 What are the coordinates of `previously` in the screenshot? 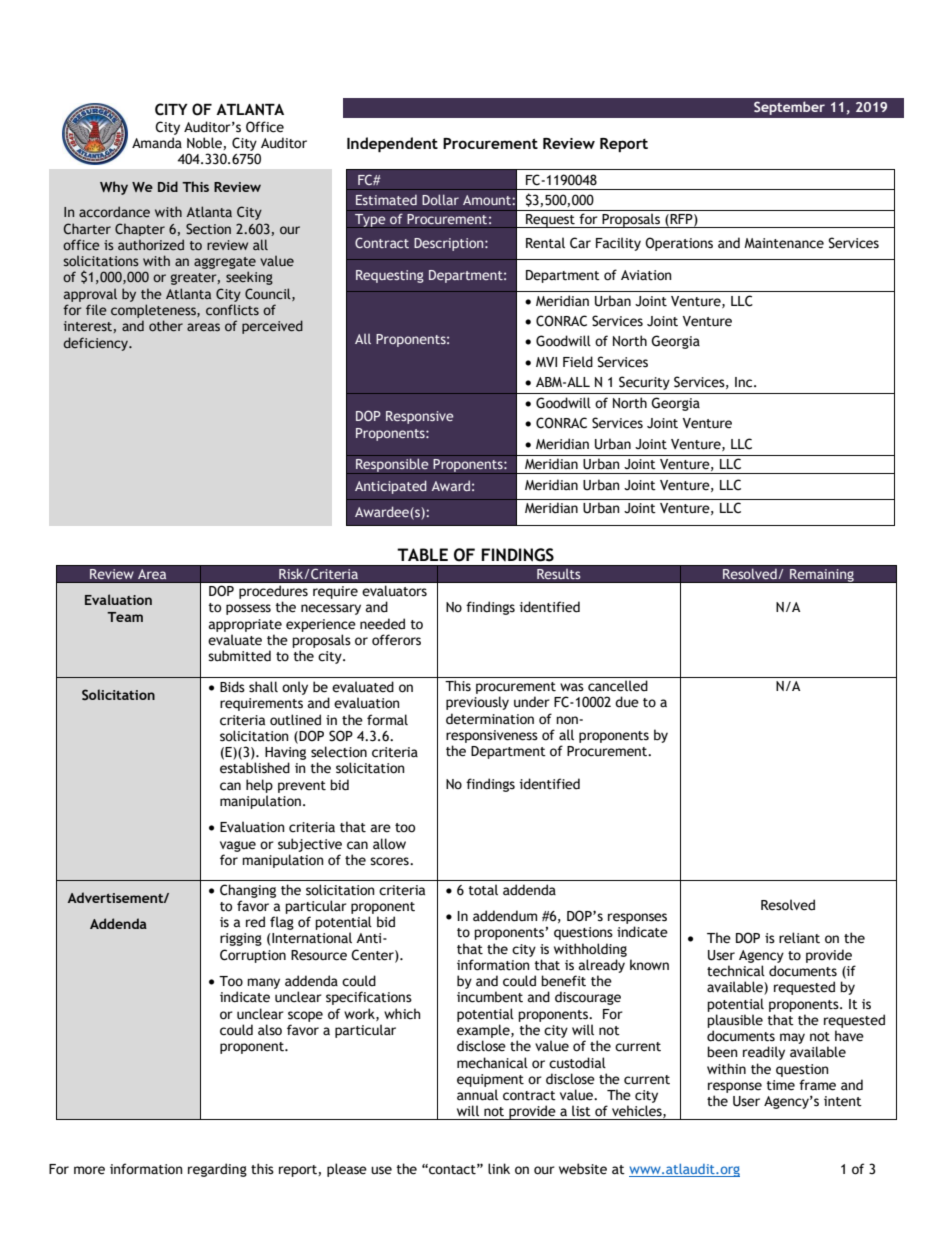 It's located at (477, 703).
